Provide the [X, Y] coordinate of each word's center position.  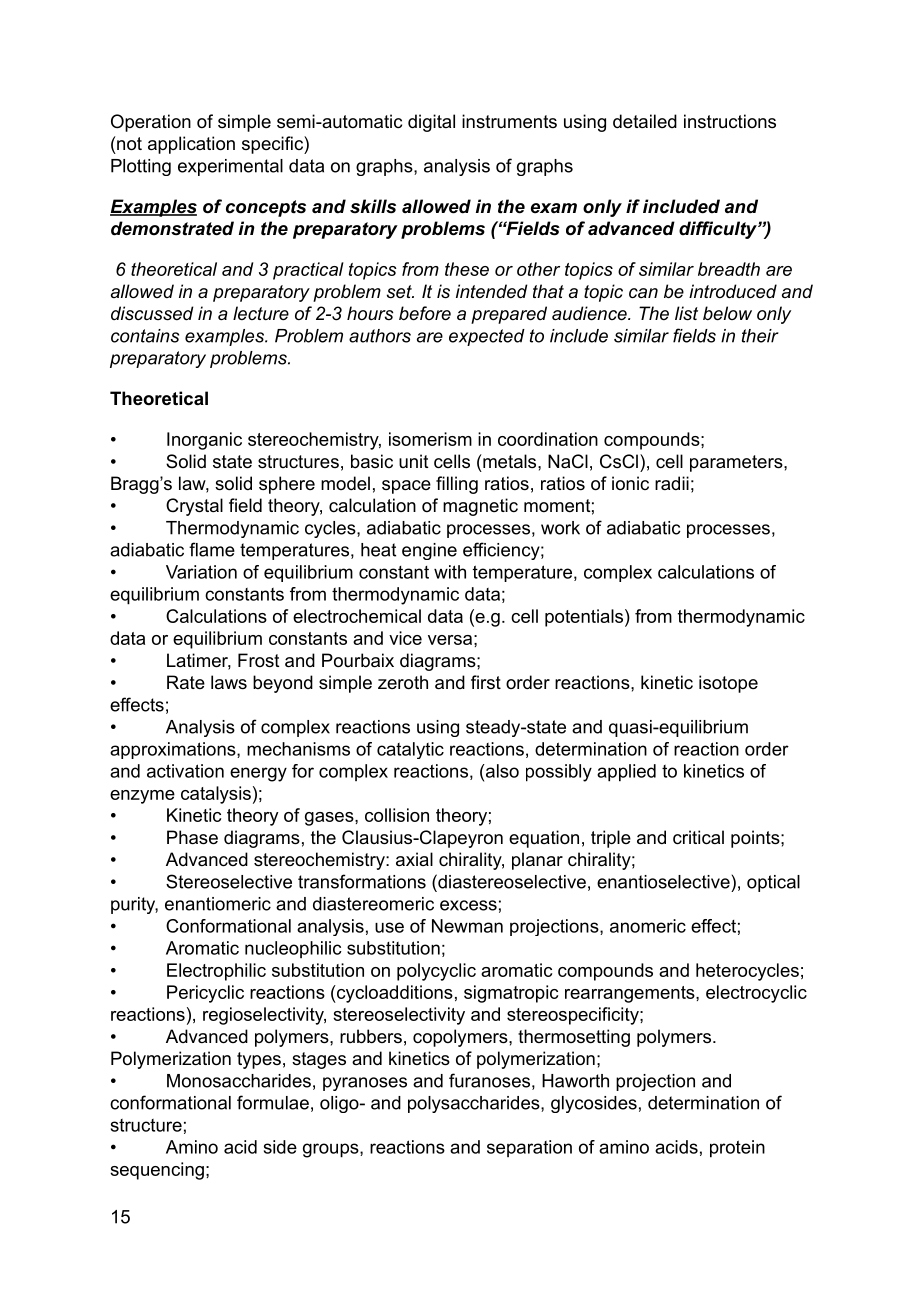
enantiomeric [218, 904]
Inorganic [204, 441]
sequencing [157, 1171]
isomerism [430, 439]
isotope [728, 684]
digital [431, 123]
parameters [737, 463]
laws [229, 682]
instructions [730, 121]
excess [468, 905]
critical [698, 837]
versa [450, 640]
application [191, 145]
